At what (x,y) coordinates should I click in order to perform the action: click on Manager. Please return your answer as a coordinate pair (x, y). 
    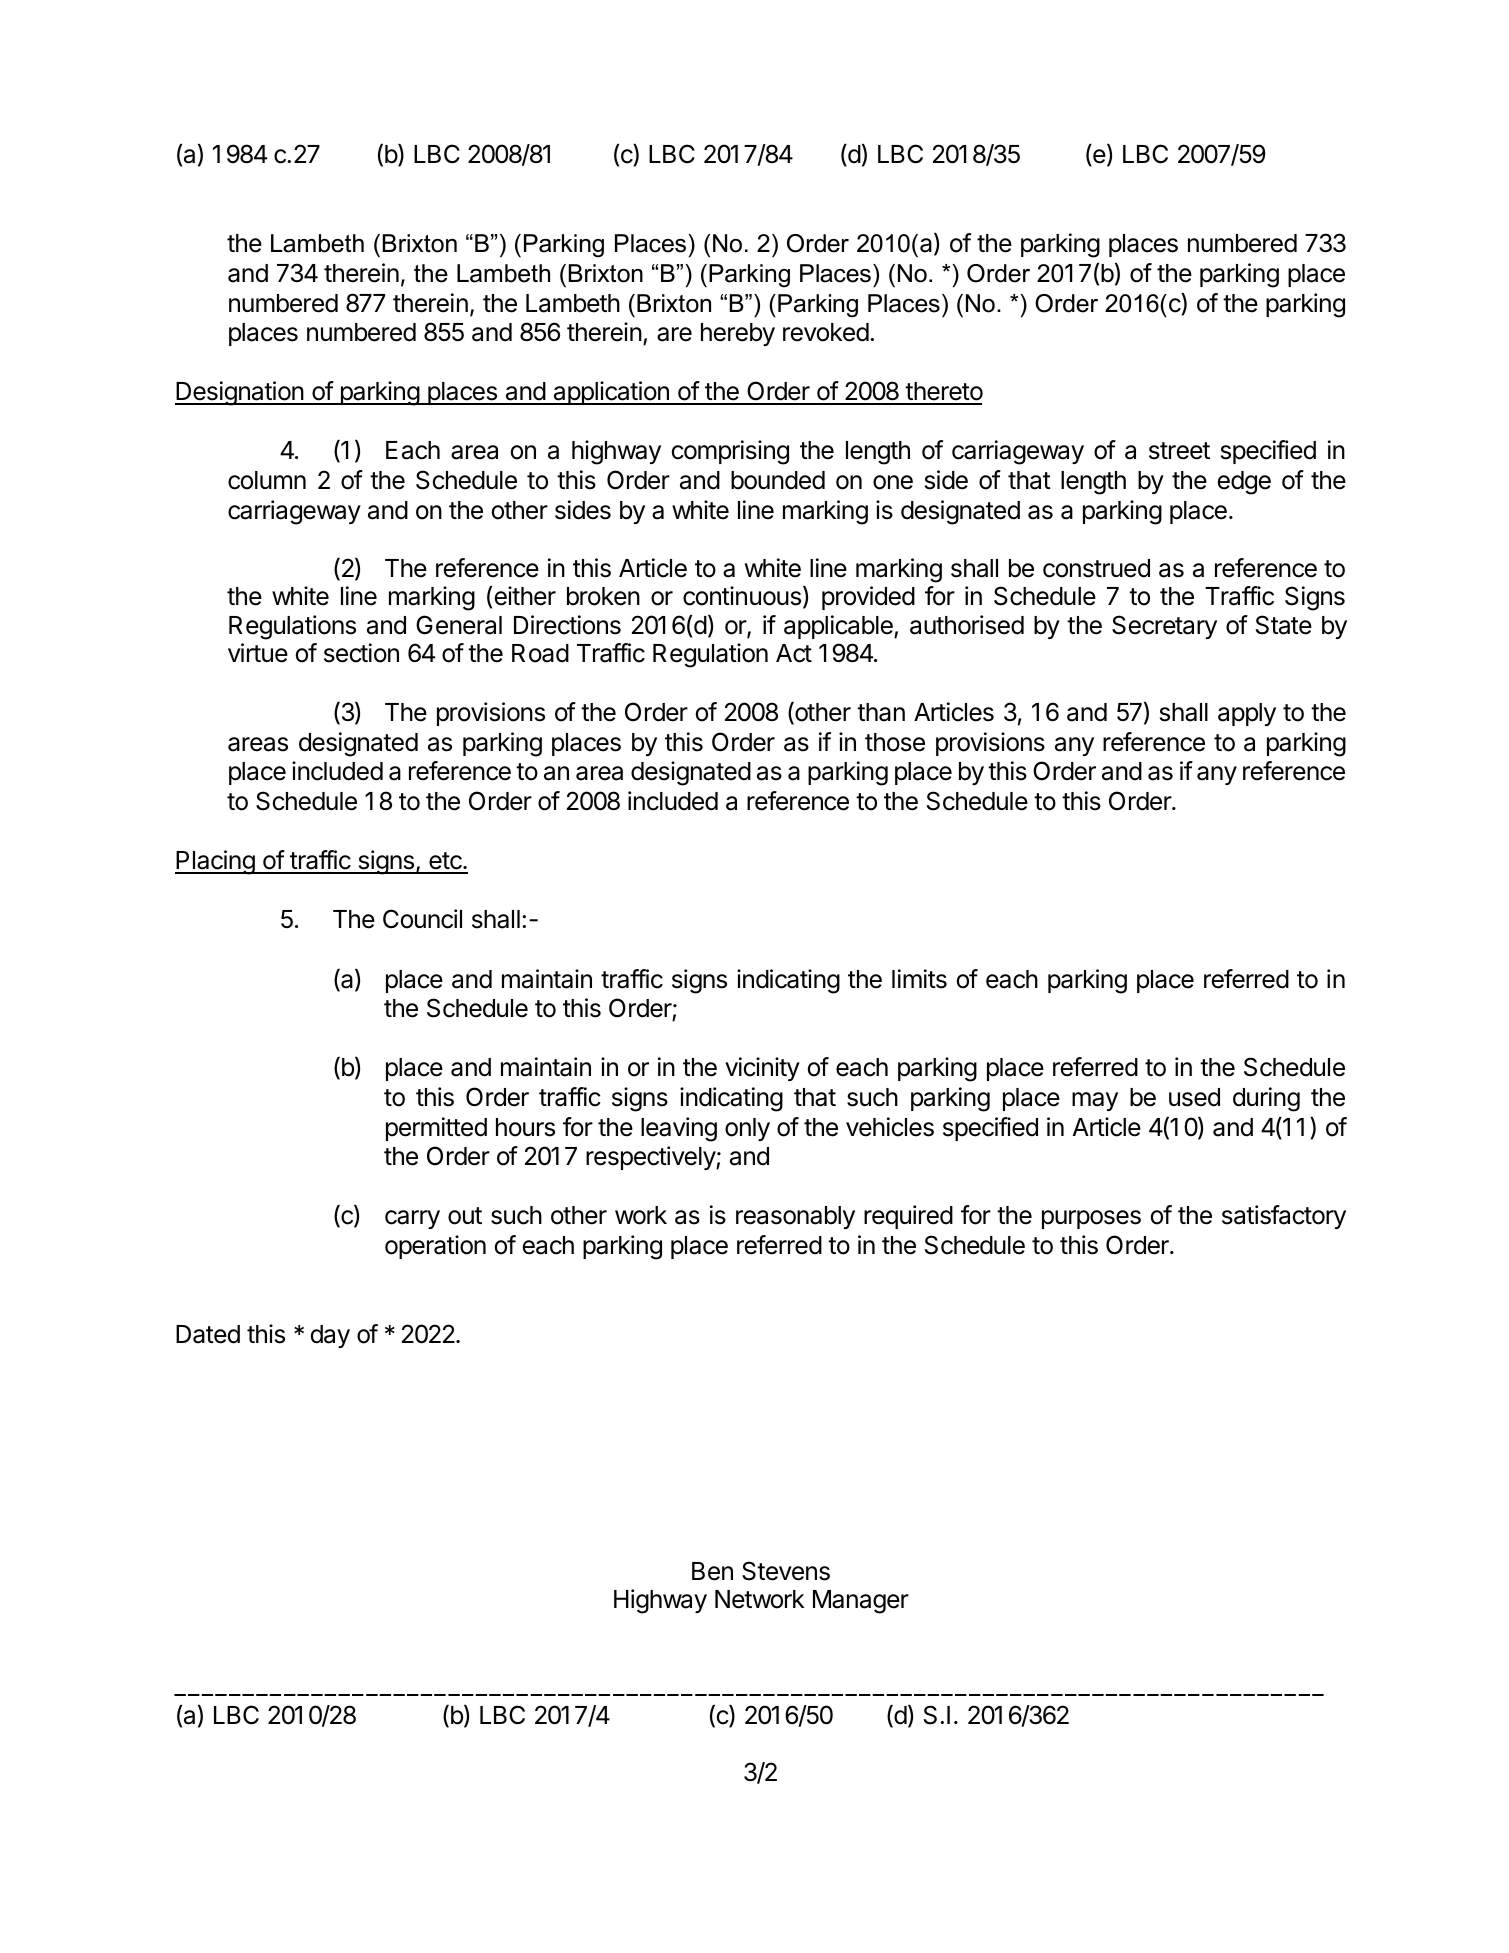
    Looking at the image, I should click on (861, 1602).
